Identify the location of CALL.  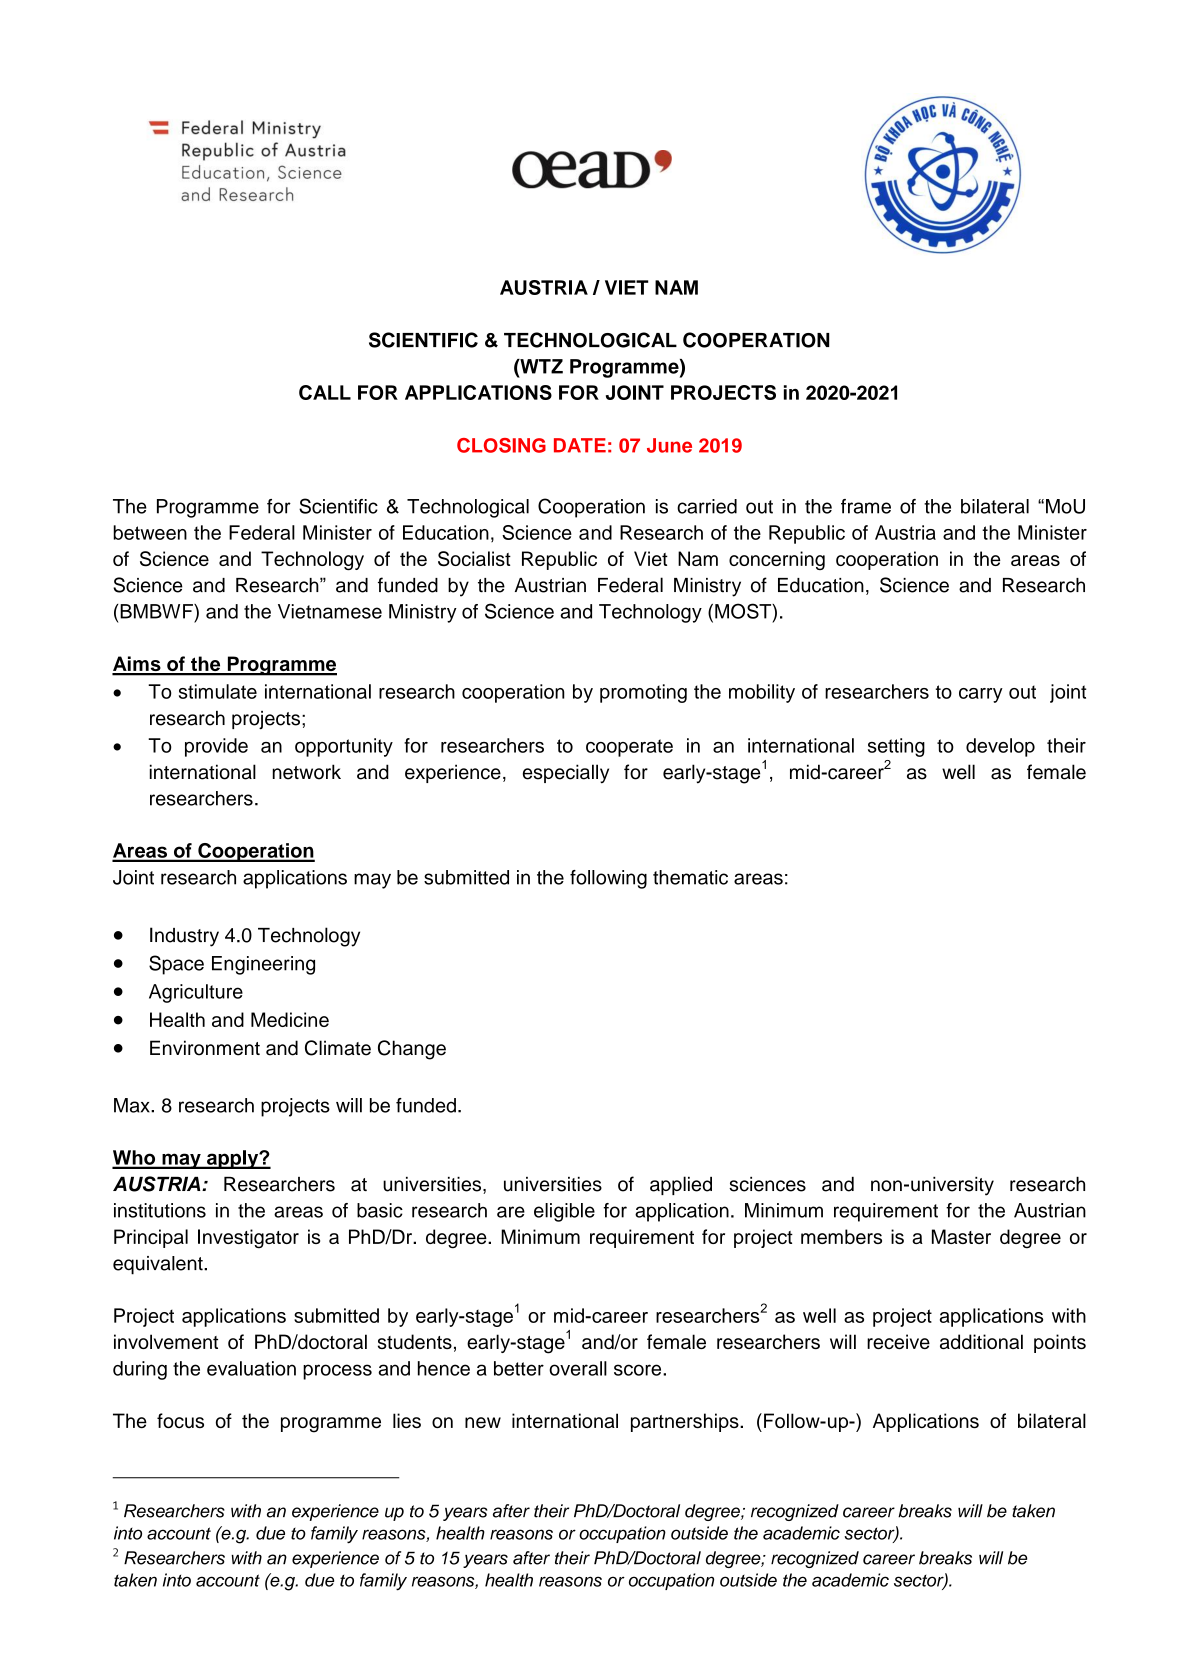
(325, 392).
